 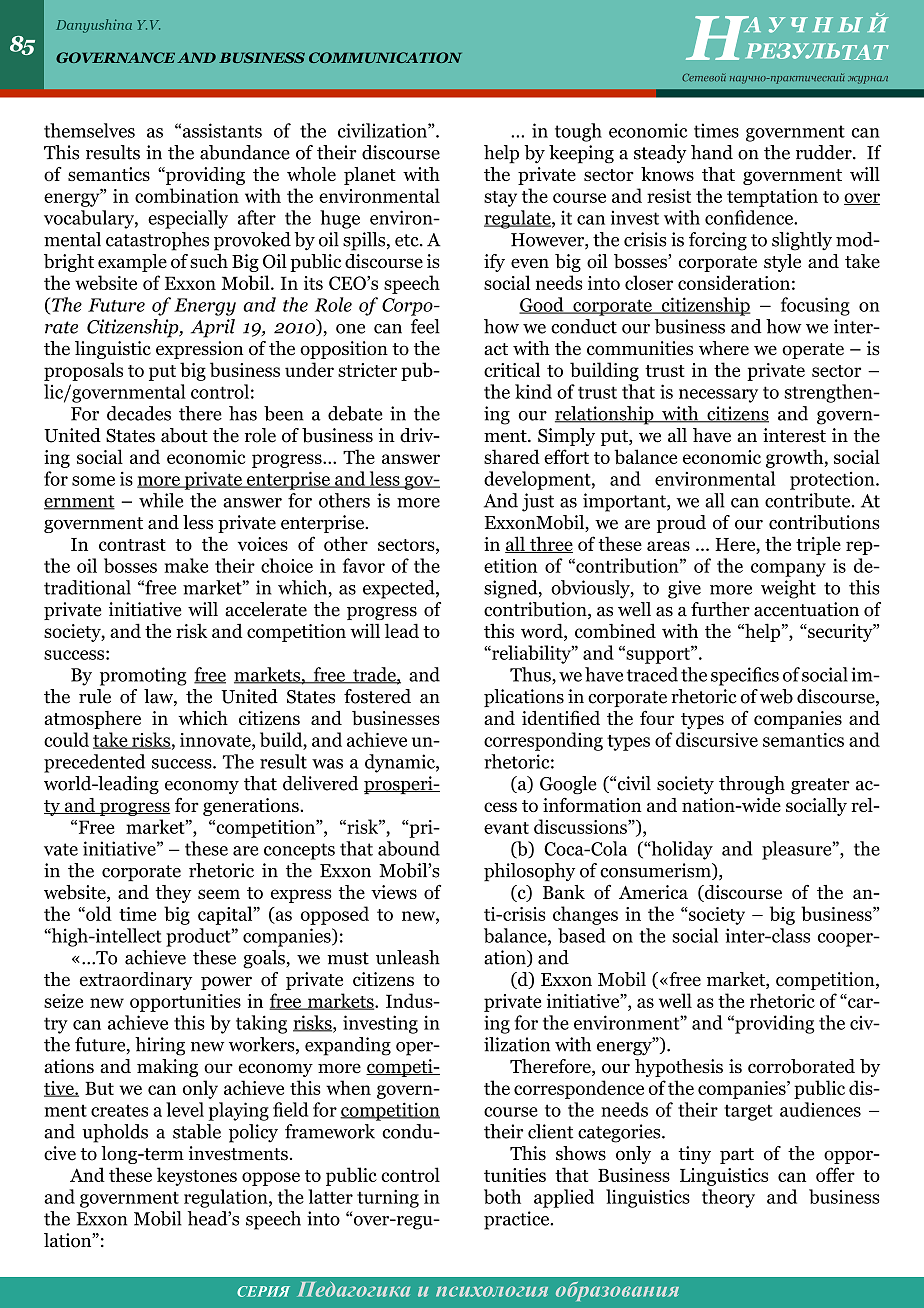 I want to click on themselves, so click(x=89, y=130).
